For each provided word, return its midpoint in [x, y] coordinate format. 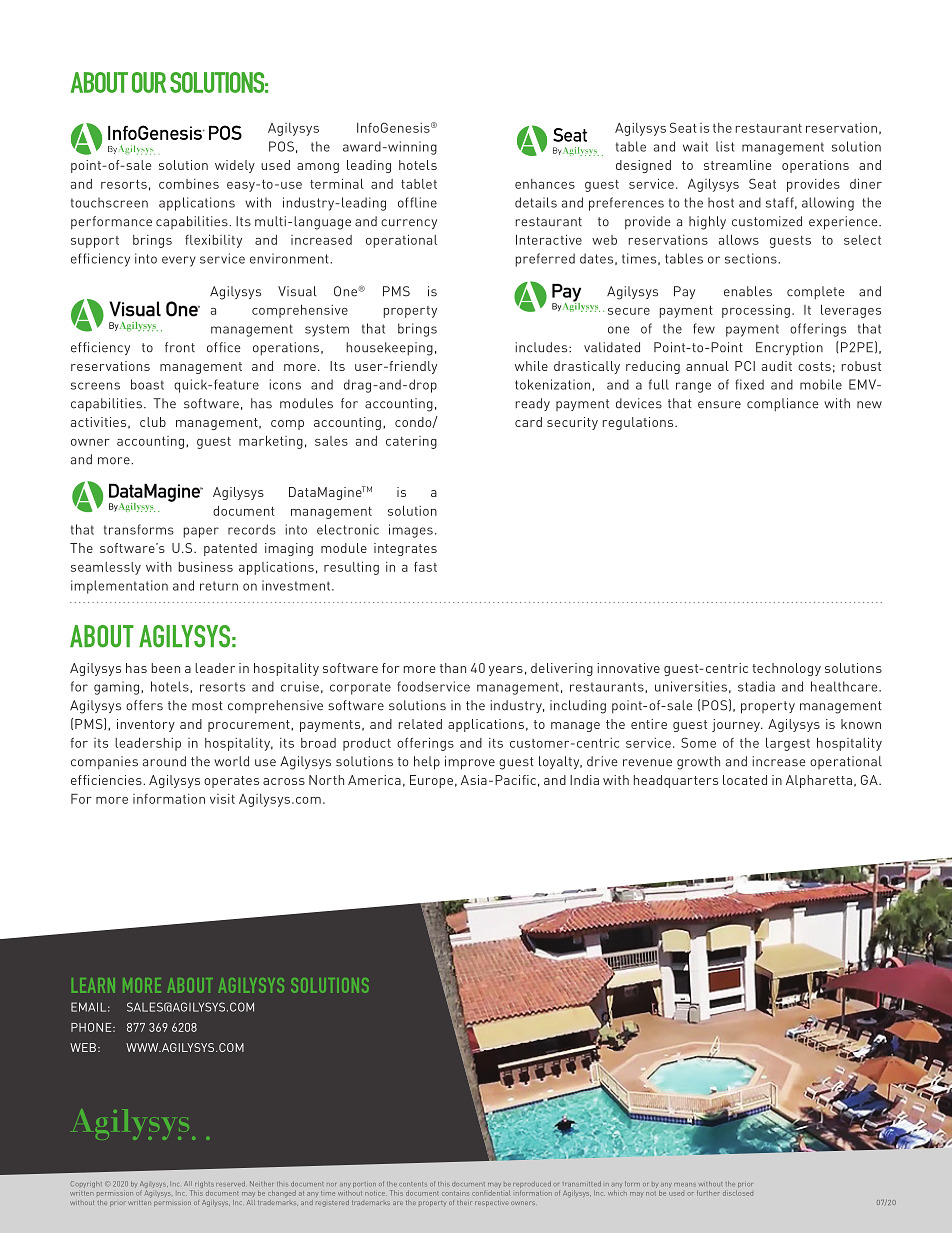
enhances [545, 184]
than [453, 668]
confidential [491, 1193]
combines [189, 184]
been [166, 668]
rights [204, 1186]
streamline [737, 165]
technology [786, 669]
